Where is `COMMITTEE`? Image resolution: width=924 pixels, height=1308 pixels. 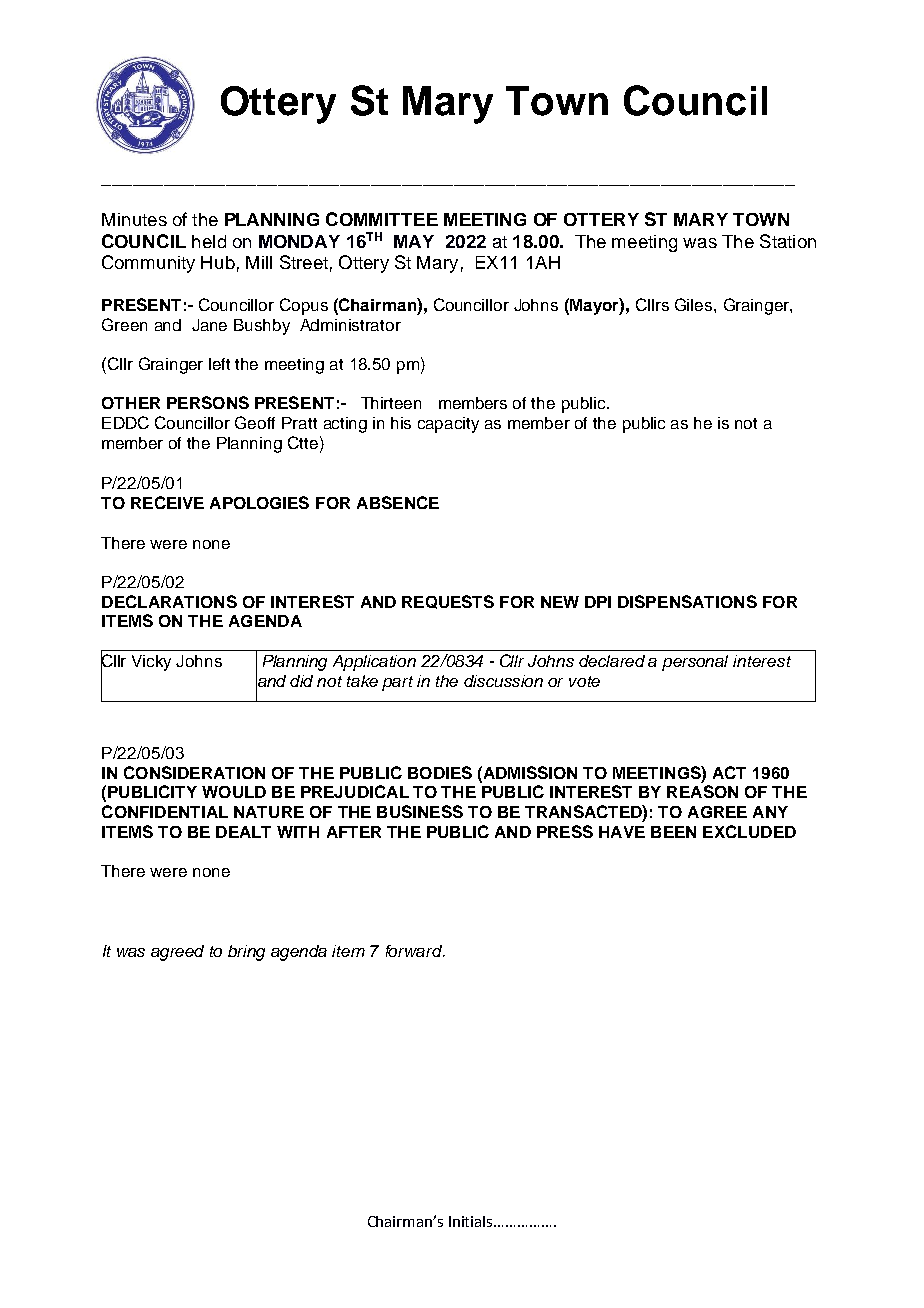
COMMITTEE is located at coordinates (382, 219).
